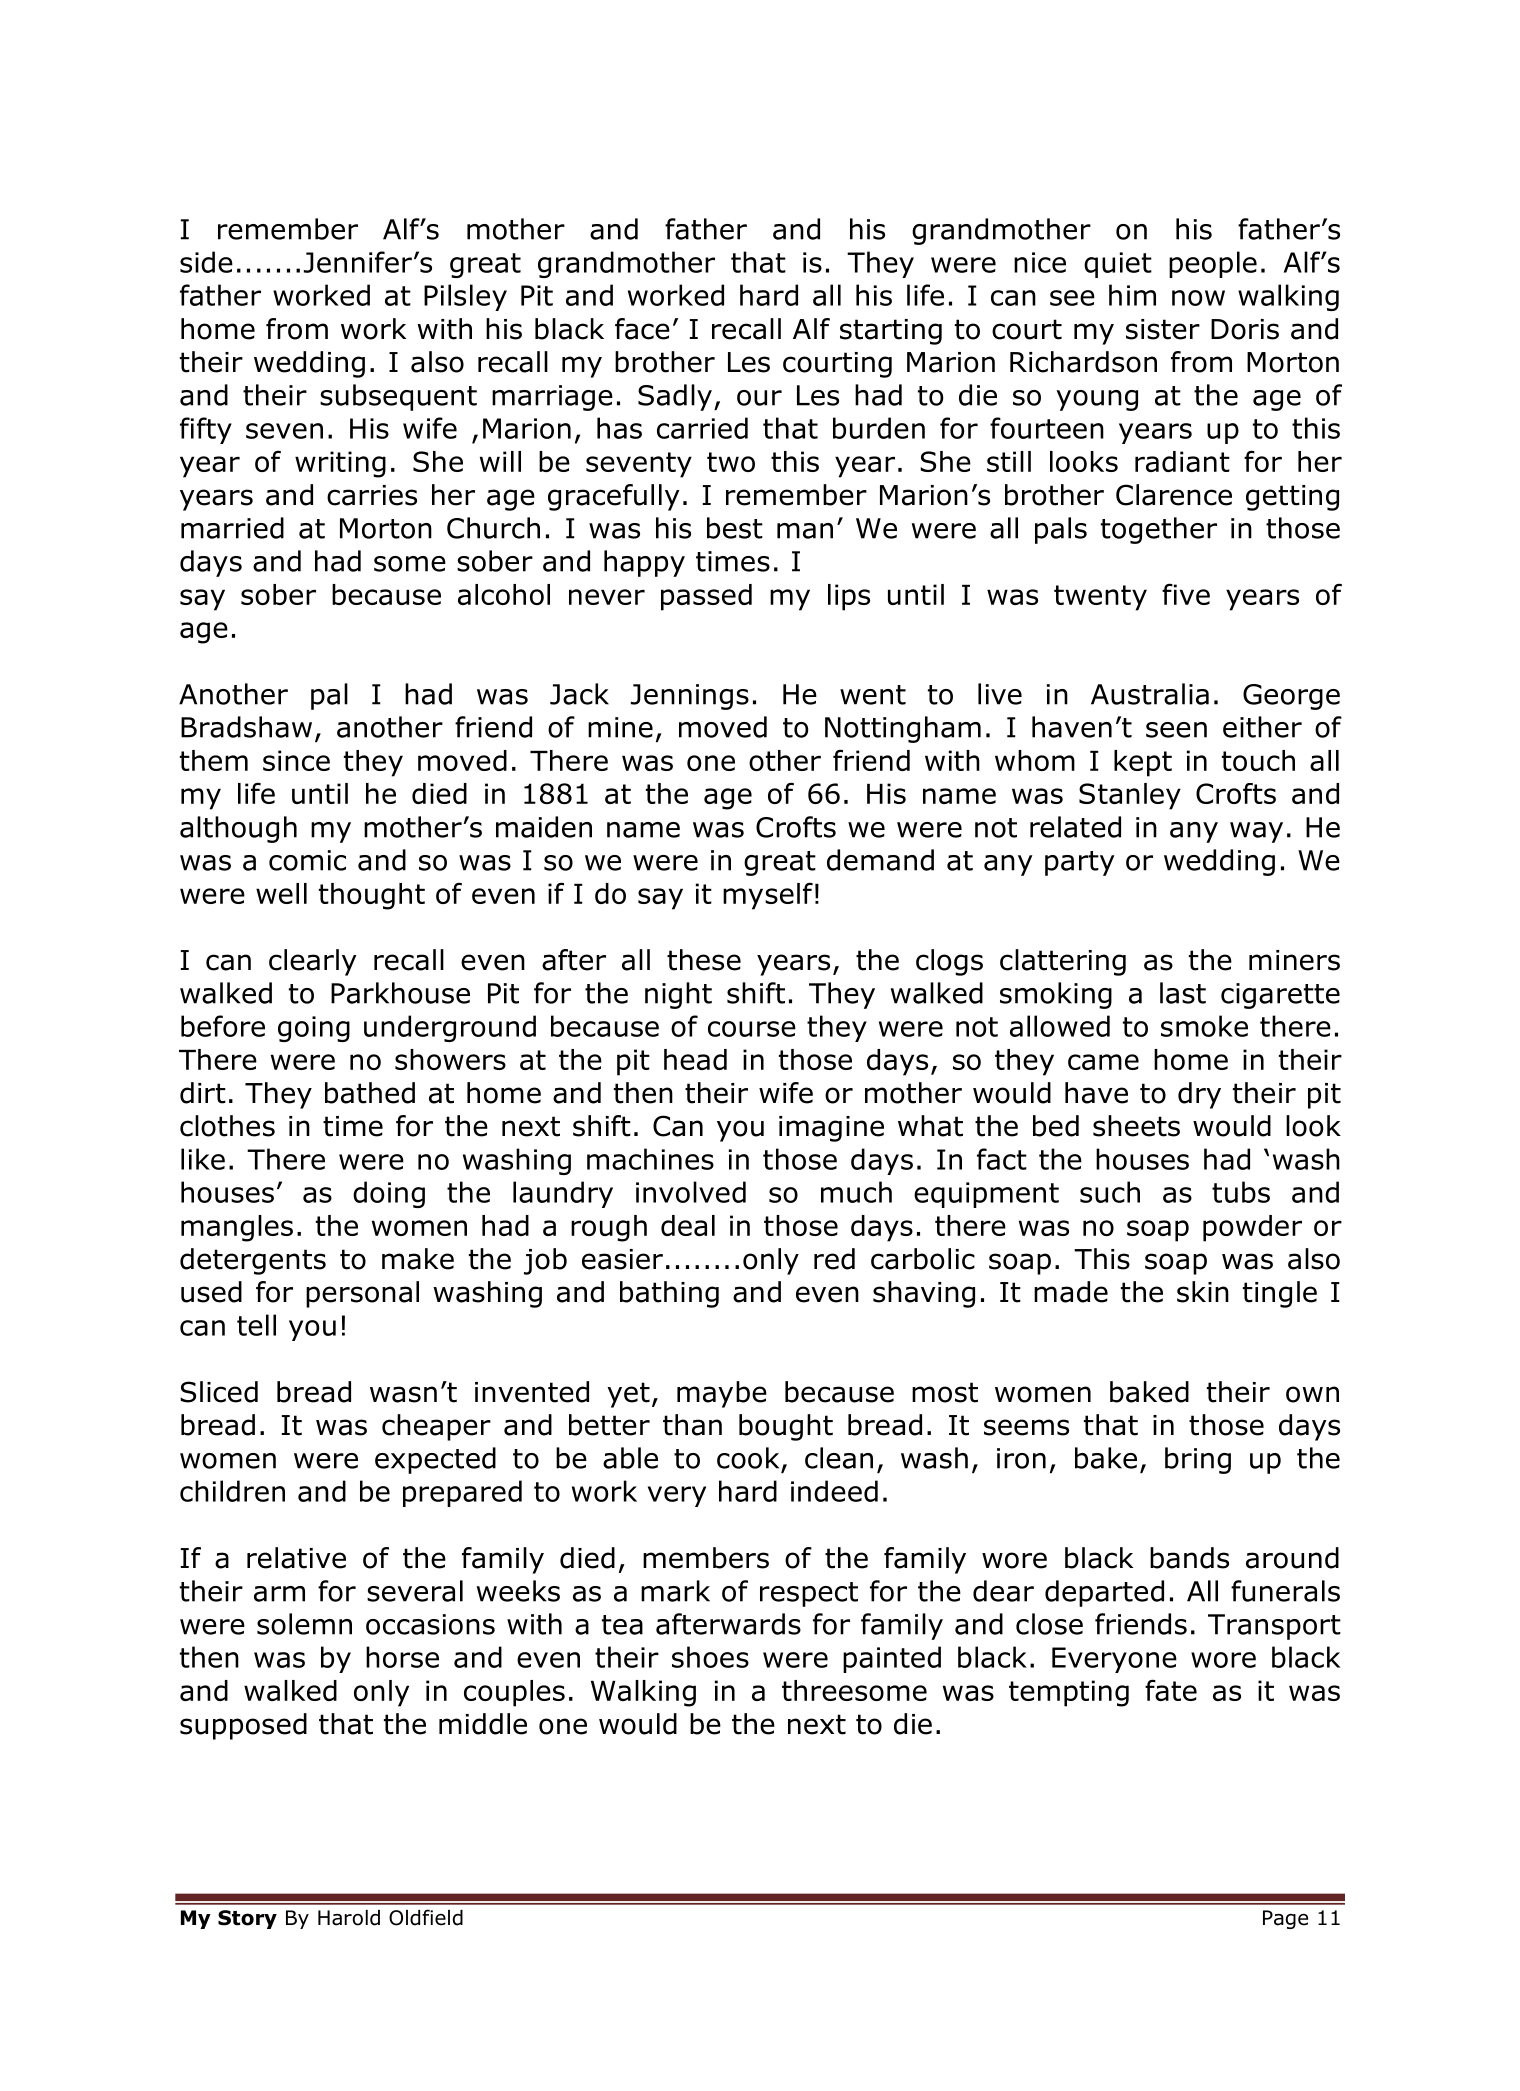  I want to click on shoes, so click(710, 1657).
